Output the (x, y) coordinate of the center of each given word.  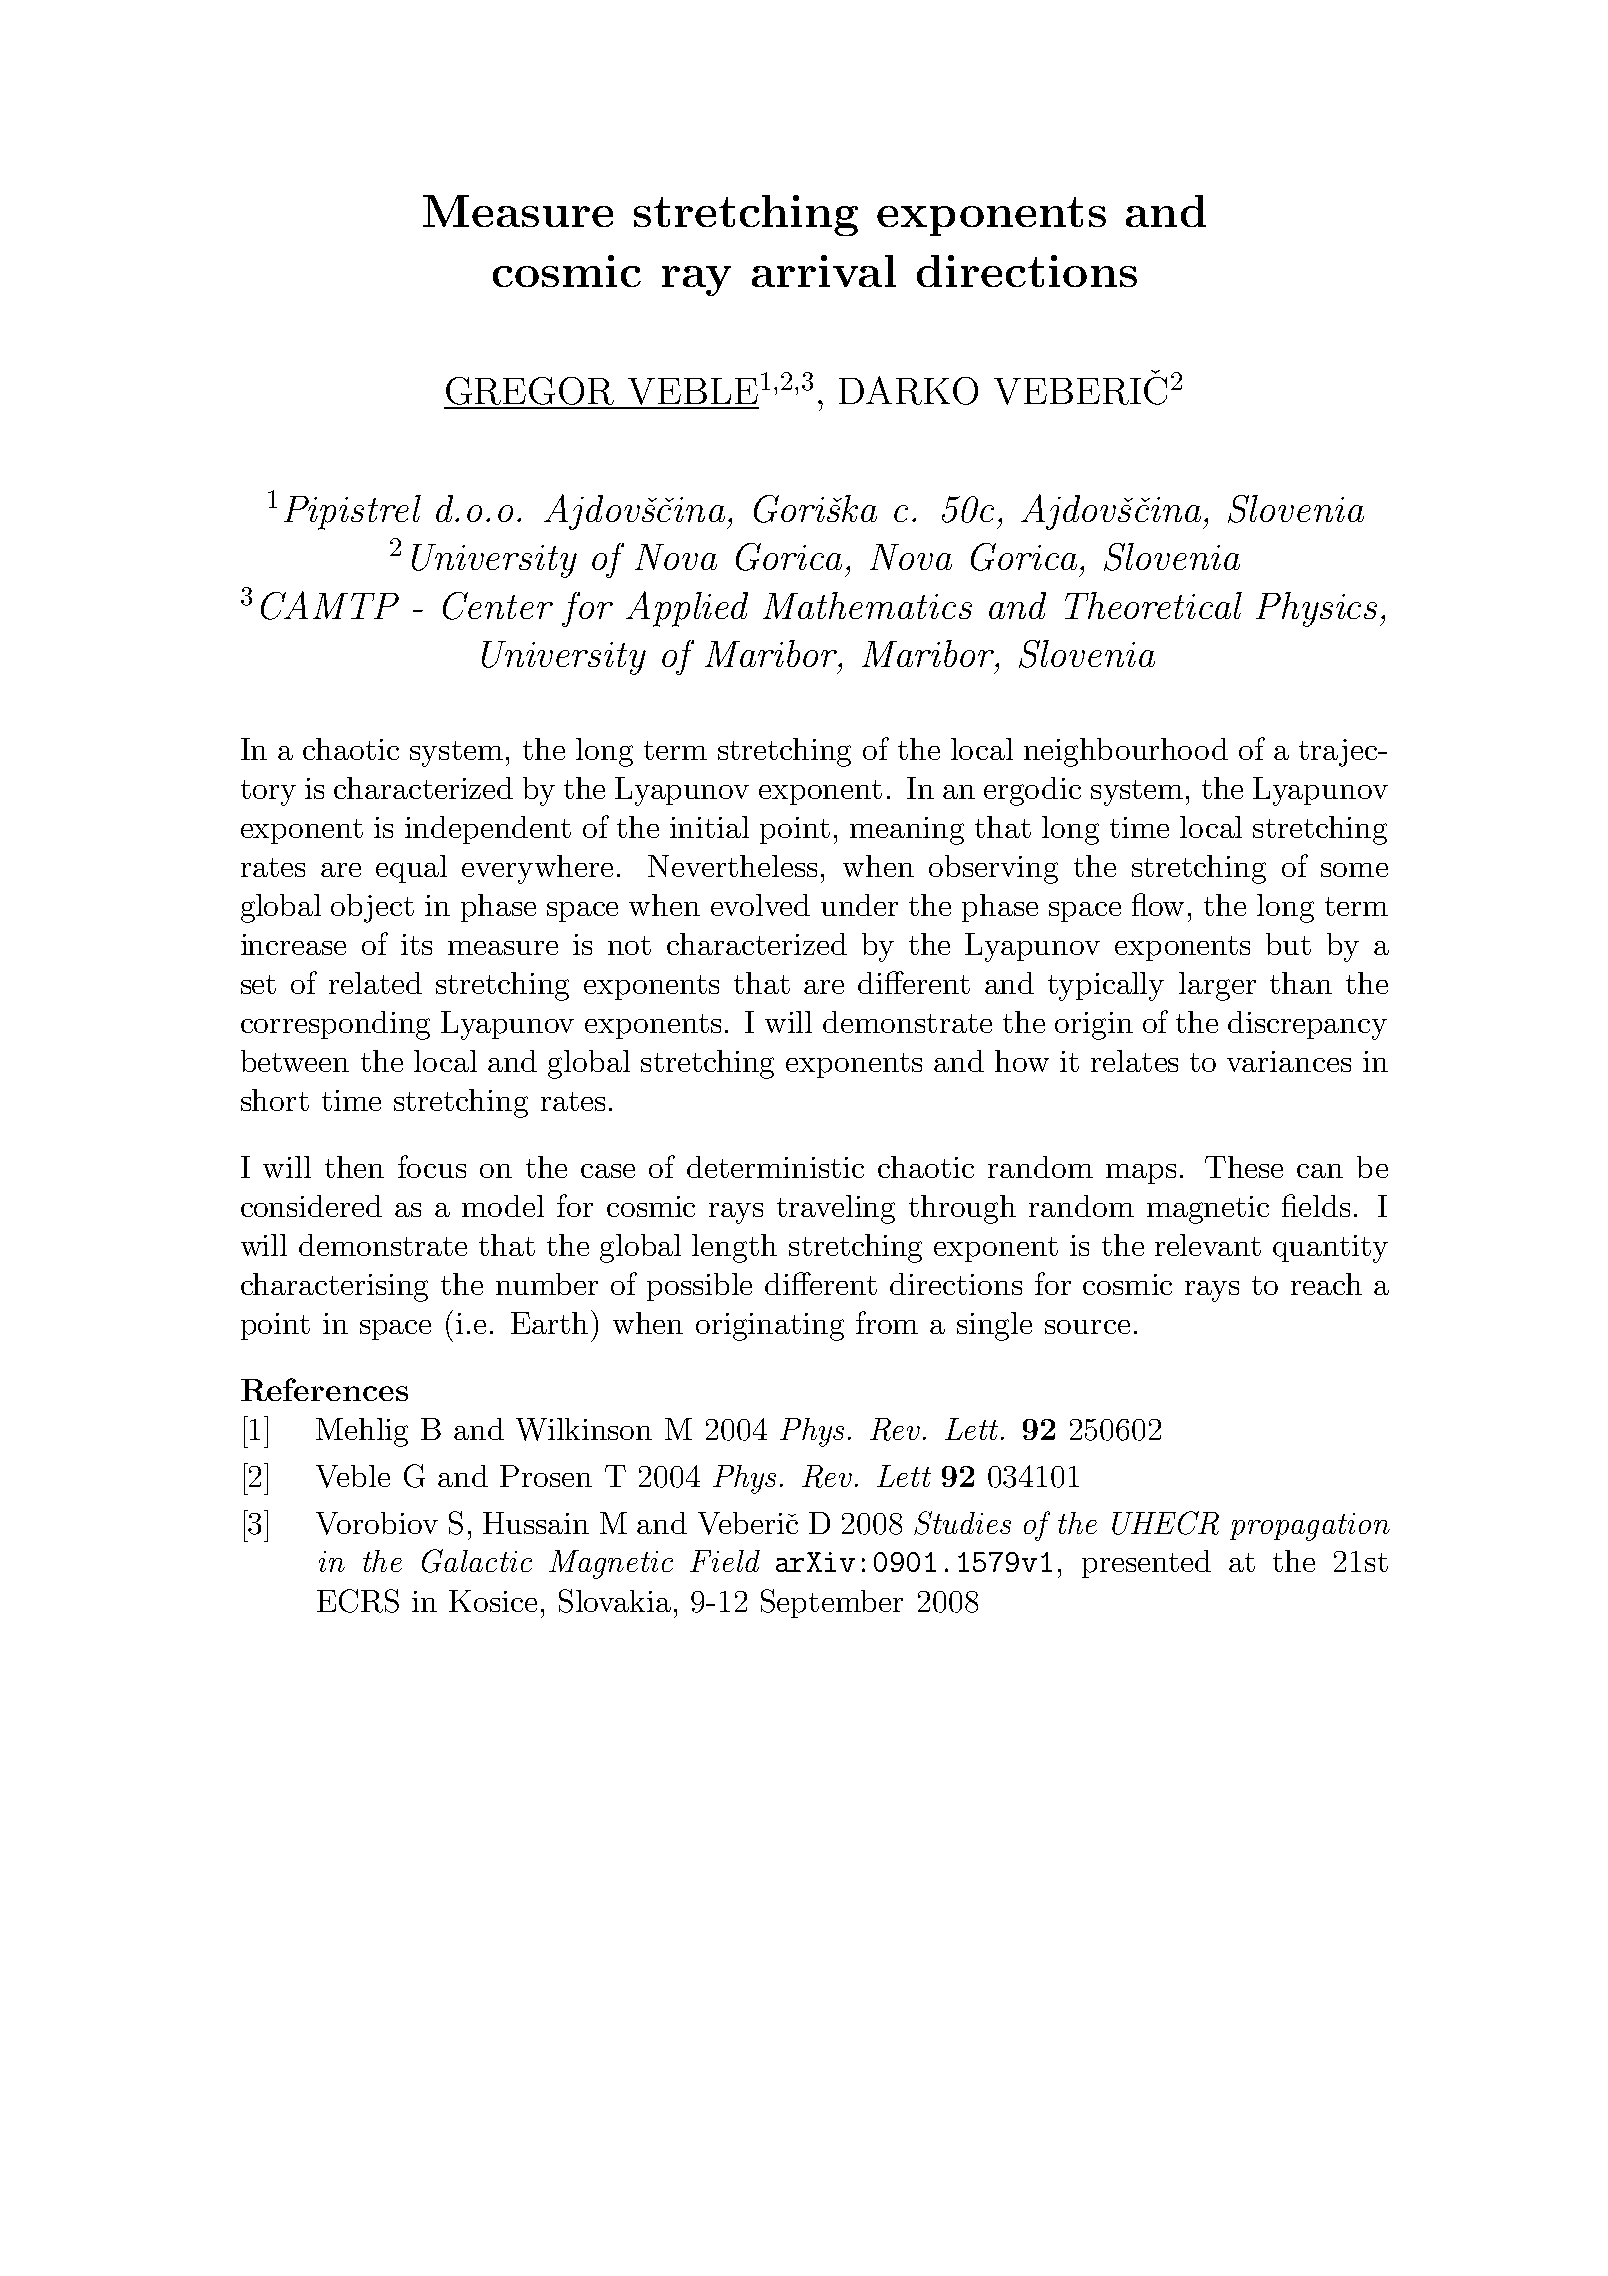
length (734, 1248)
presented (1146, 1564)
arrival (824, 271)
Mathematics (867, 605)
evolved (760, 905)
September (832, 1603)
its (416, 944)
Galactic (477, 1561)
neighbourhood (1126, 752)
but (1288, 944)
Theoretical (1153, 605)
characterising (334, 1287)
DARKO (908, 390)
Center (498, 606)
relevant (1208, 1245)
